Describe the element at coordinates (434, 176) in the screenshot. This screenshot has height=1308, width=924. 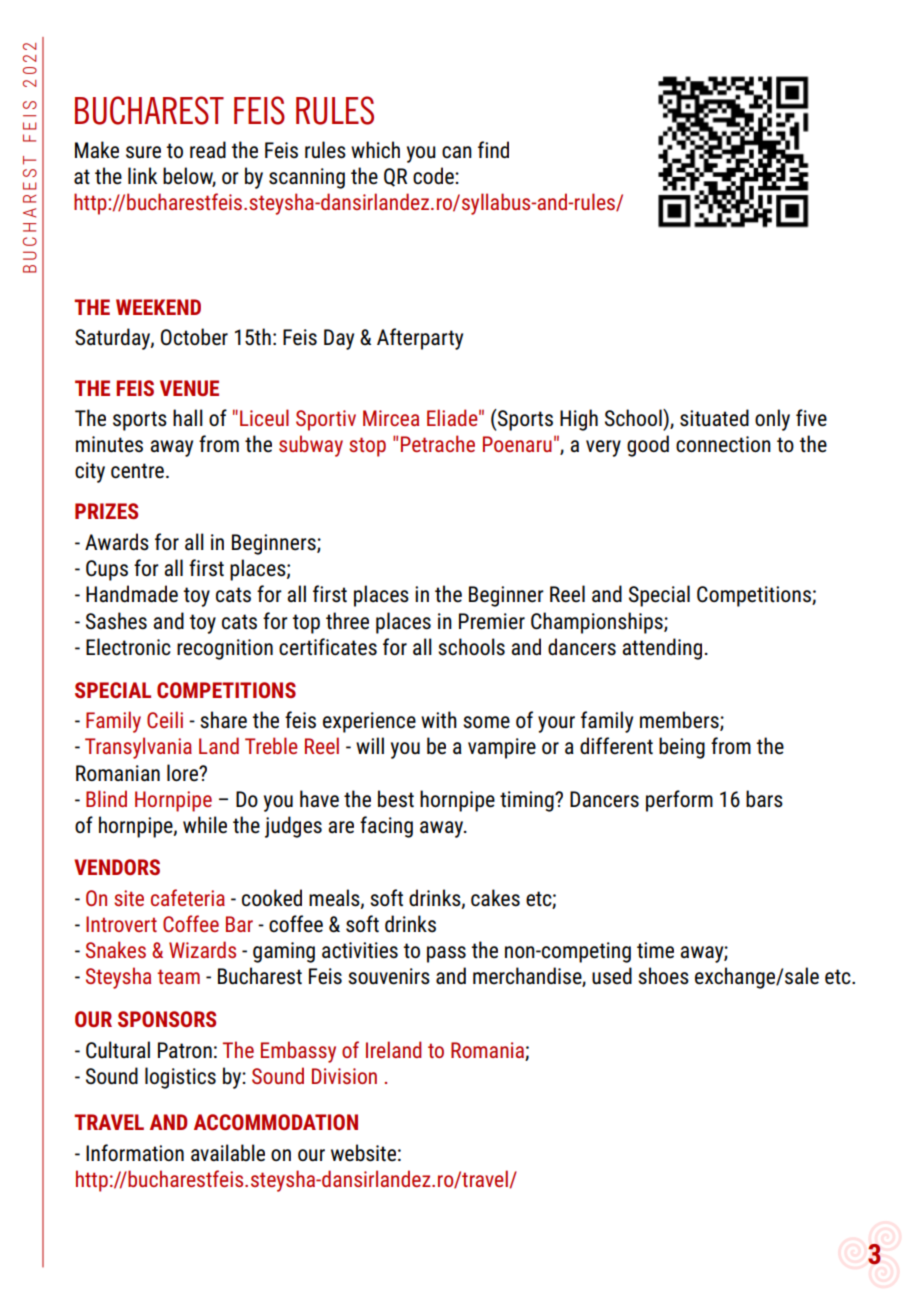
I see `code` at that location.
